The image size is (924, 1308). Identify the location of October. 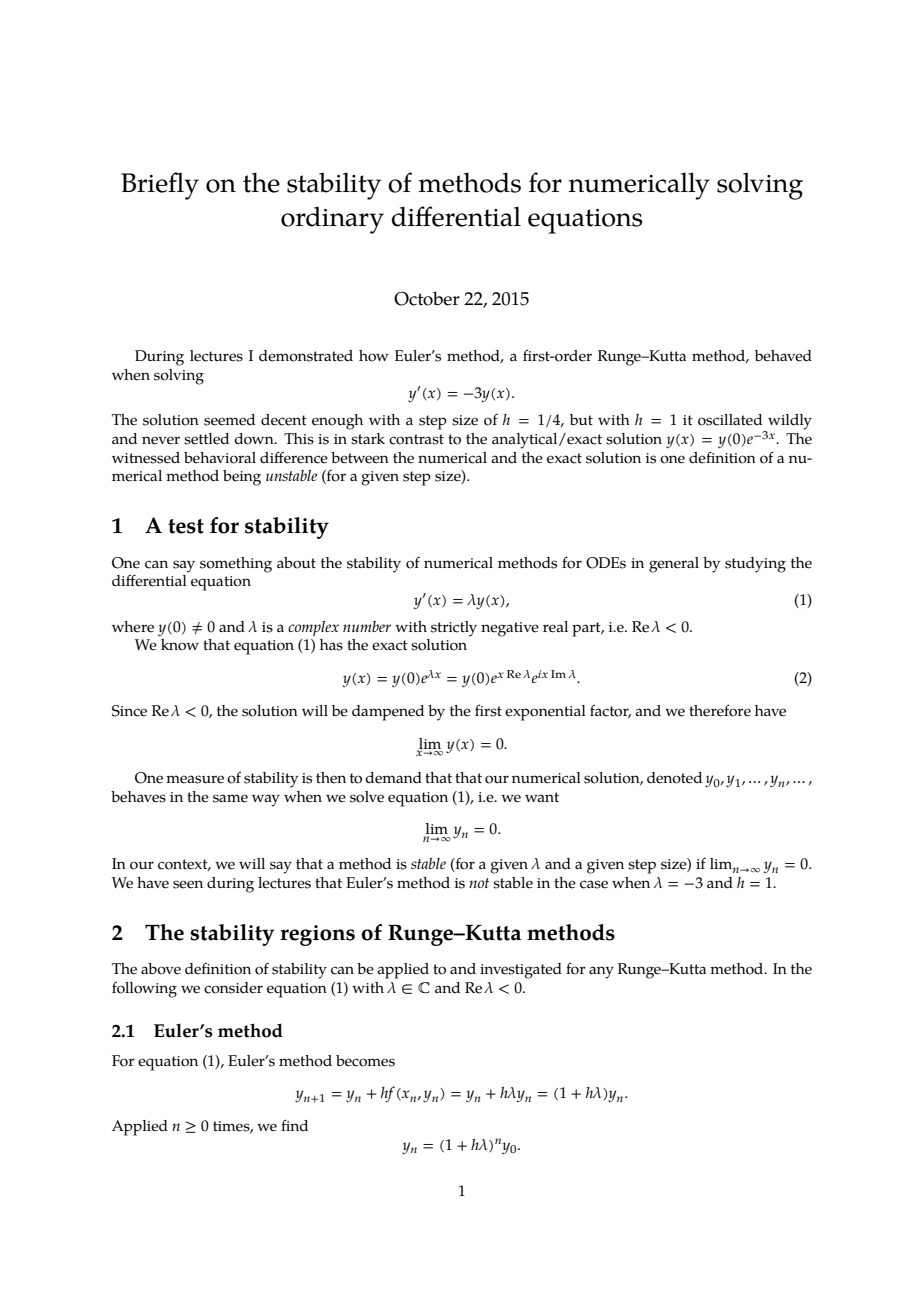
(427, 298).
